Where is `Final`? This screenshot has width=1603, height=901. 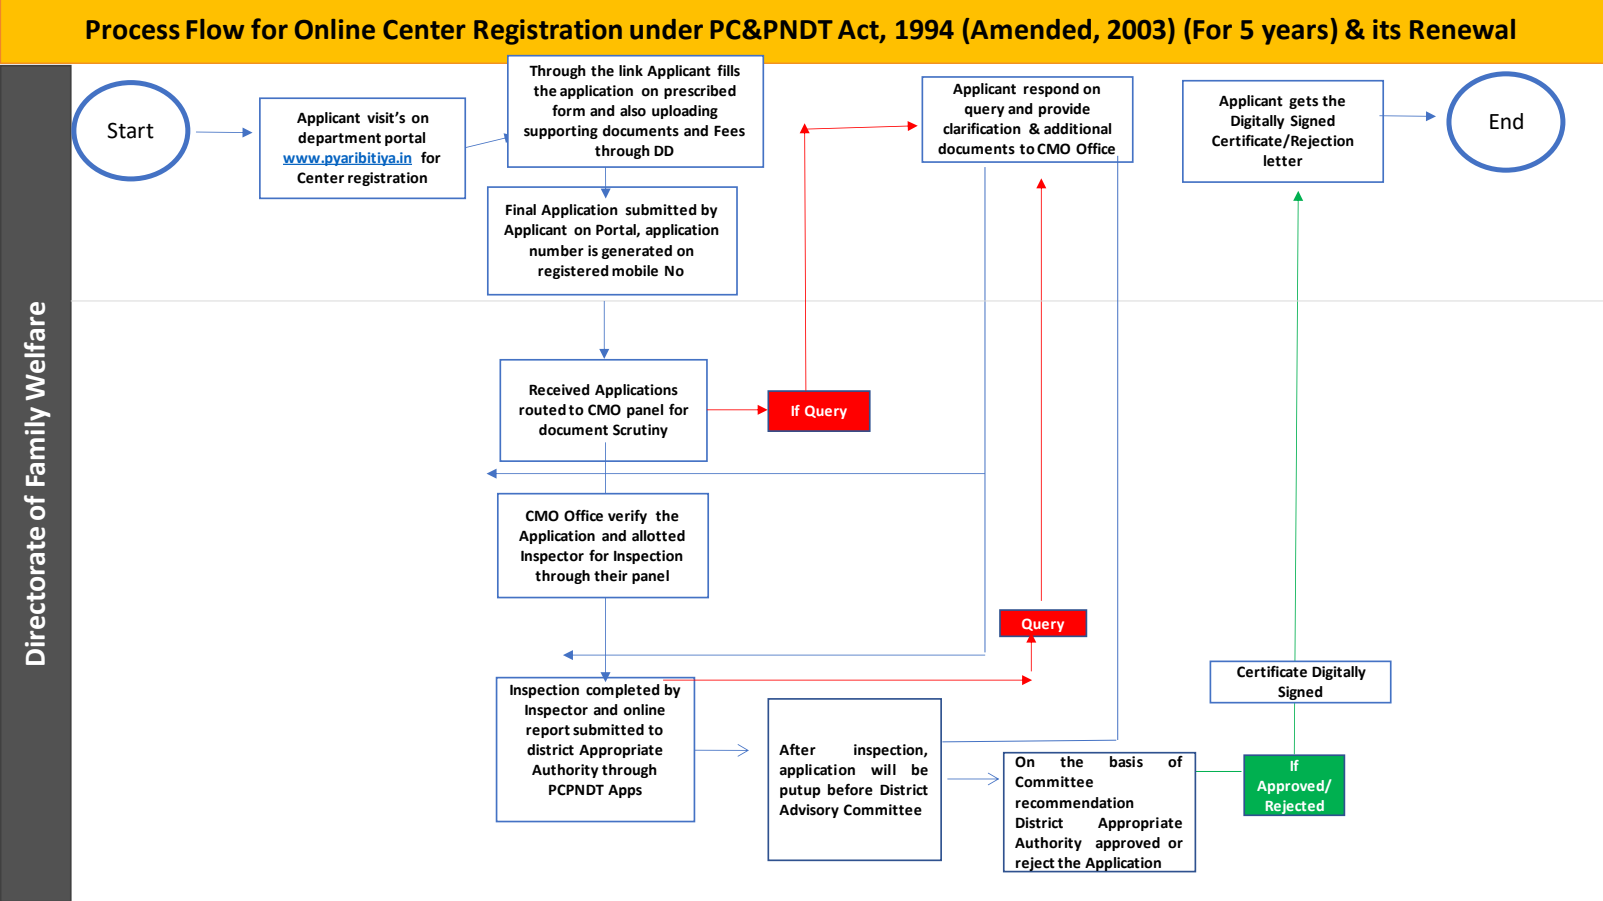
Final is located at coordinates (521, 210).
